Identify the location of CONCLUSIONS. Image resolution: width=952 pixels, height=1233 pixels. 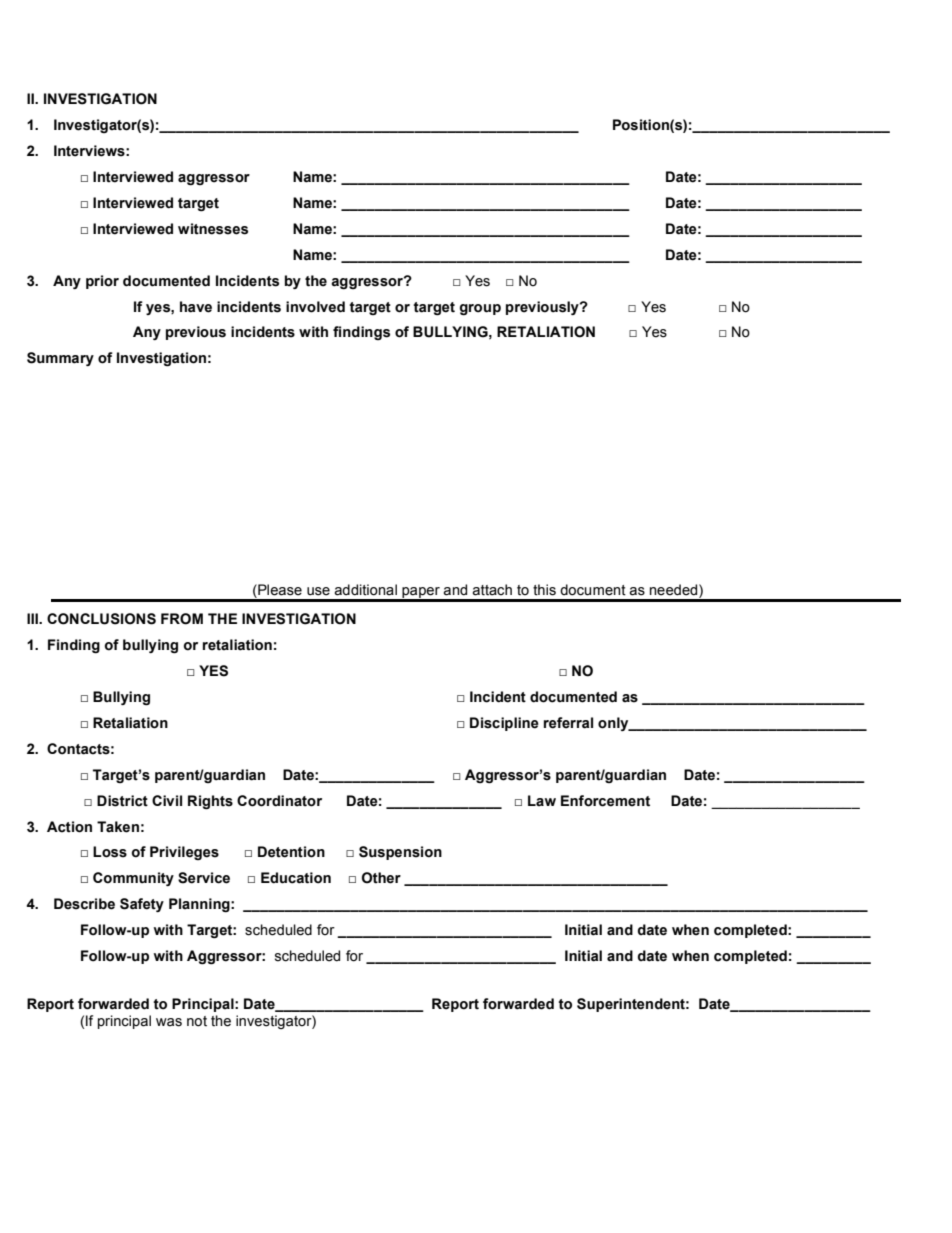
(101, 619).
